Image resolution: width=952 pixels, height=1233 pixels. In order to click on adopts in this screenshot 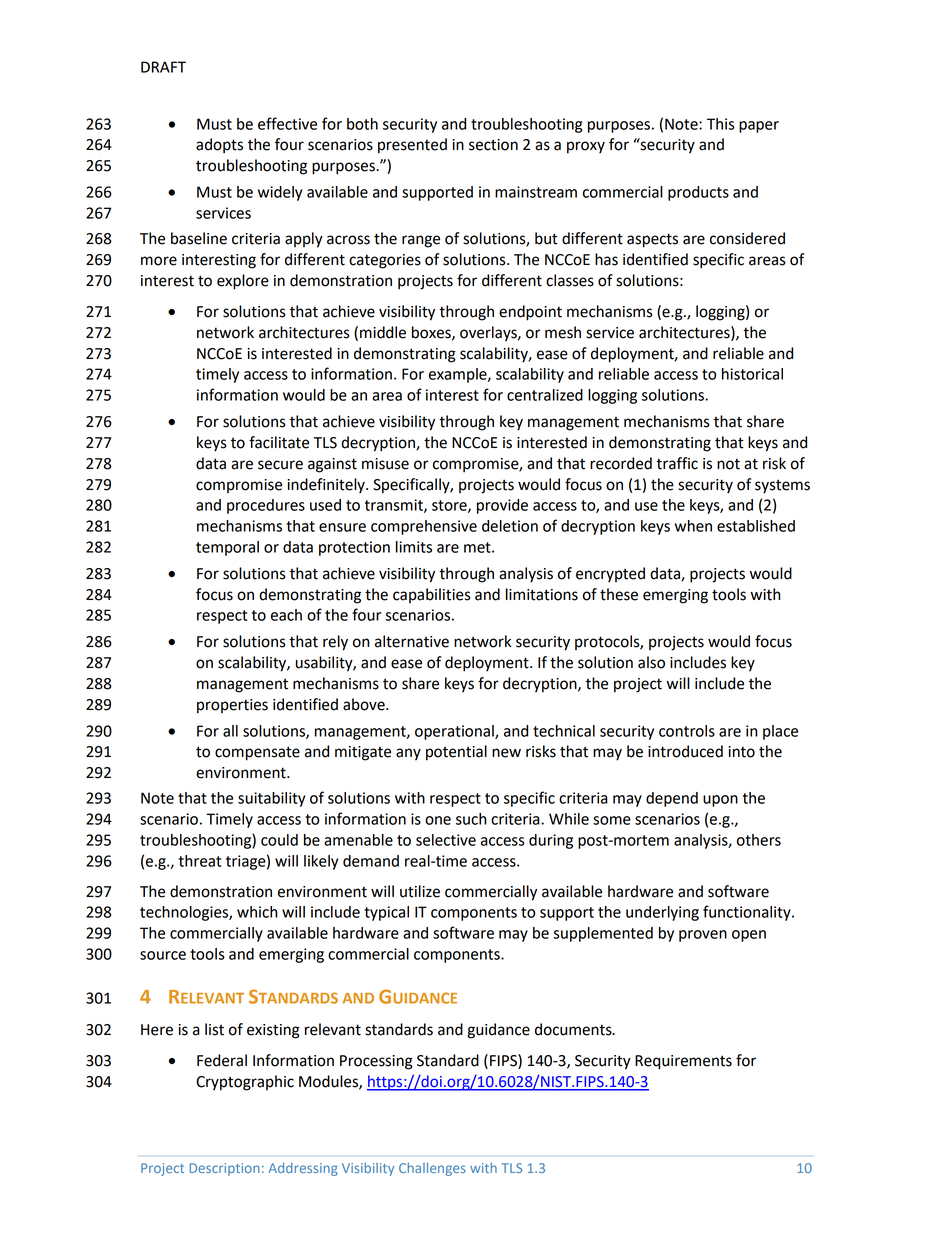, I will do `click(219, 146)`.
